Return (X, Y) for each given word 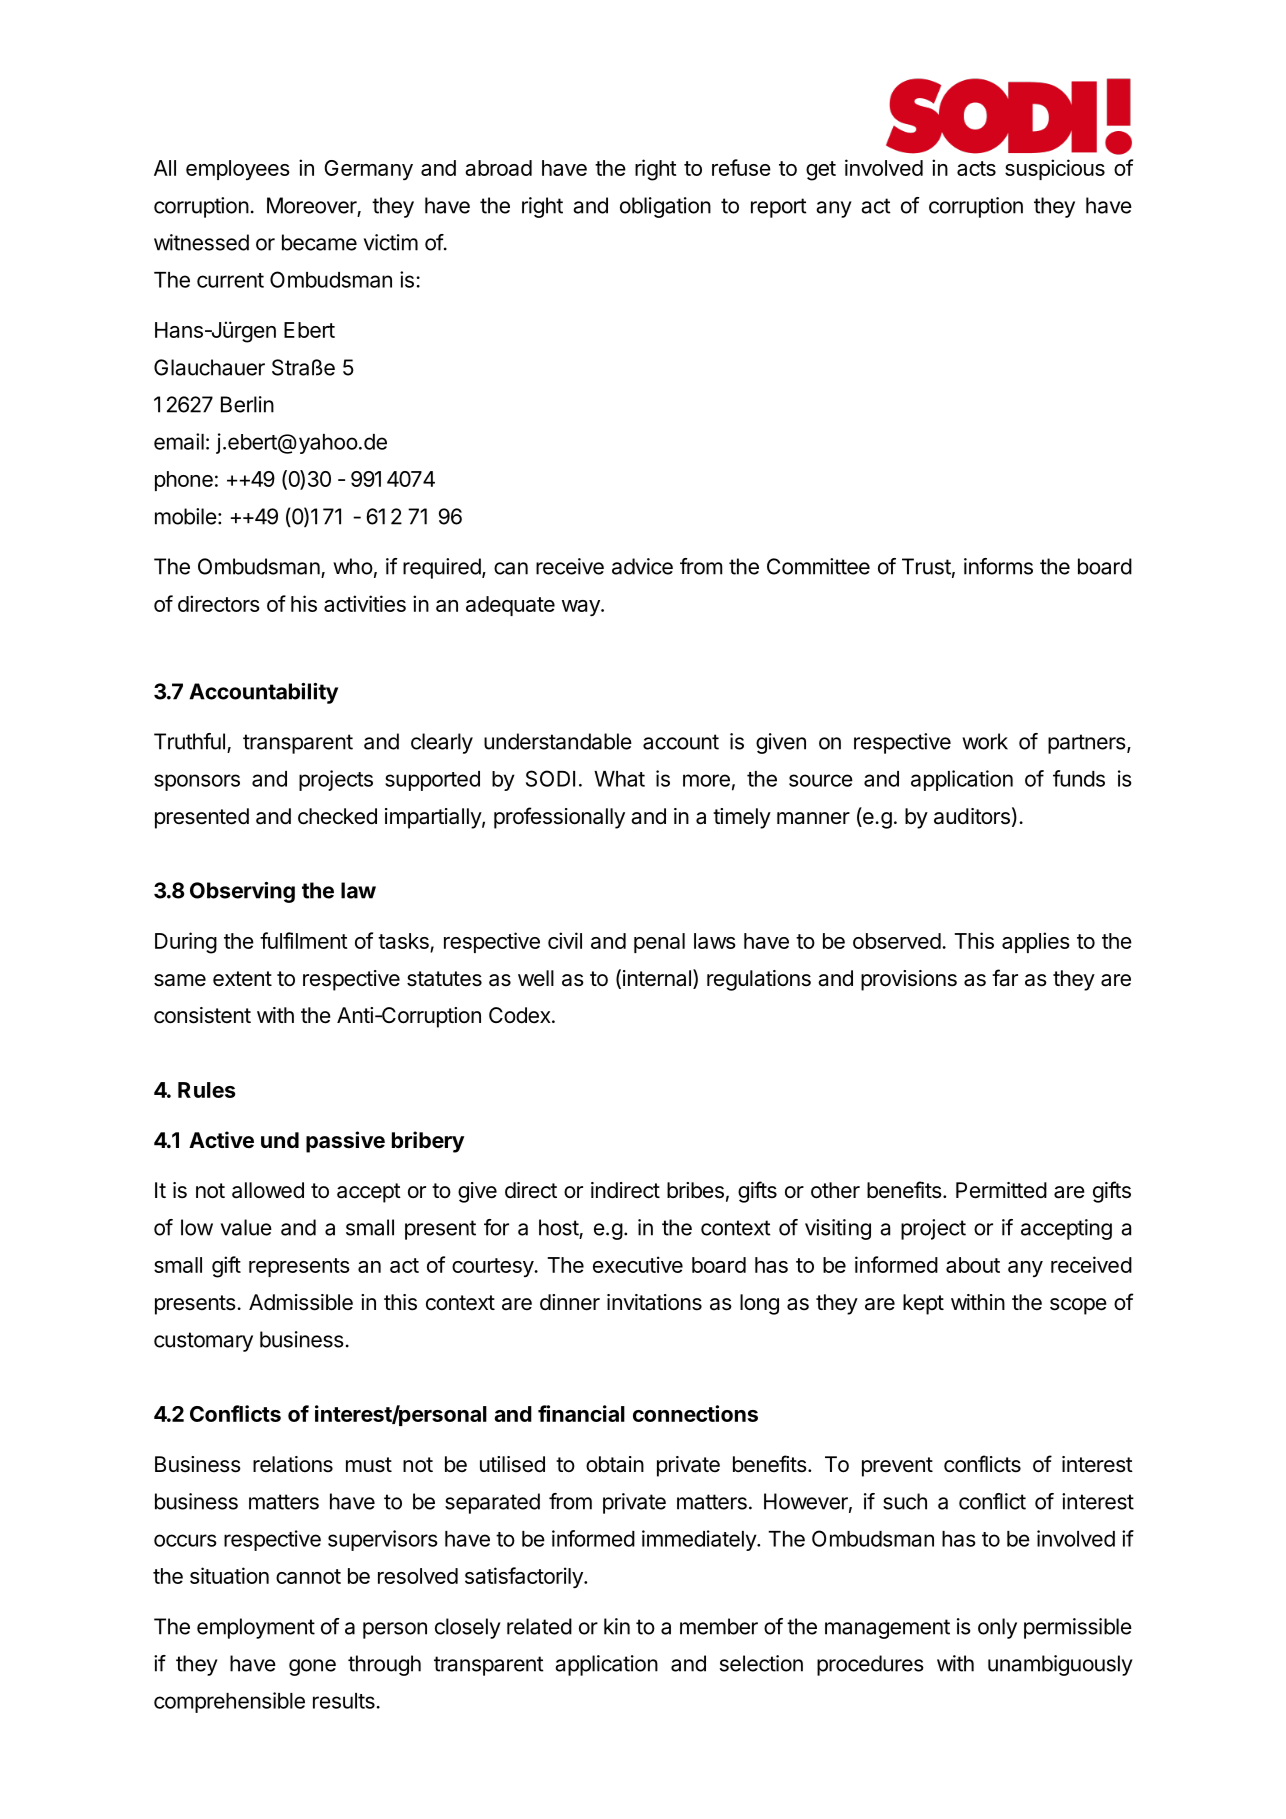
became (319, 242)
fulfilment (304, 940)
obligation (665, 207)
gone (312, 1667)
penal (659, 943)
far (1005, 978)
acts (976, 168)
